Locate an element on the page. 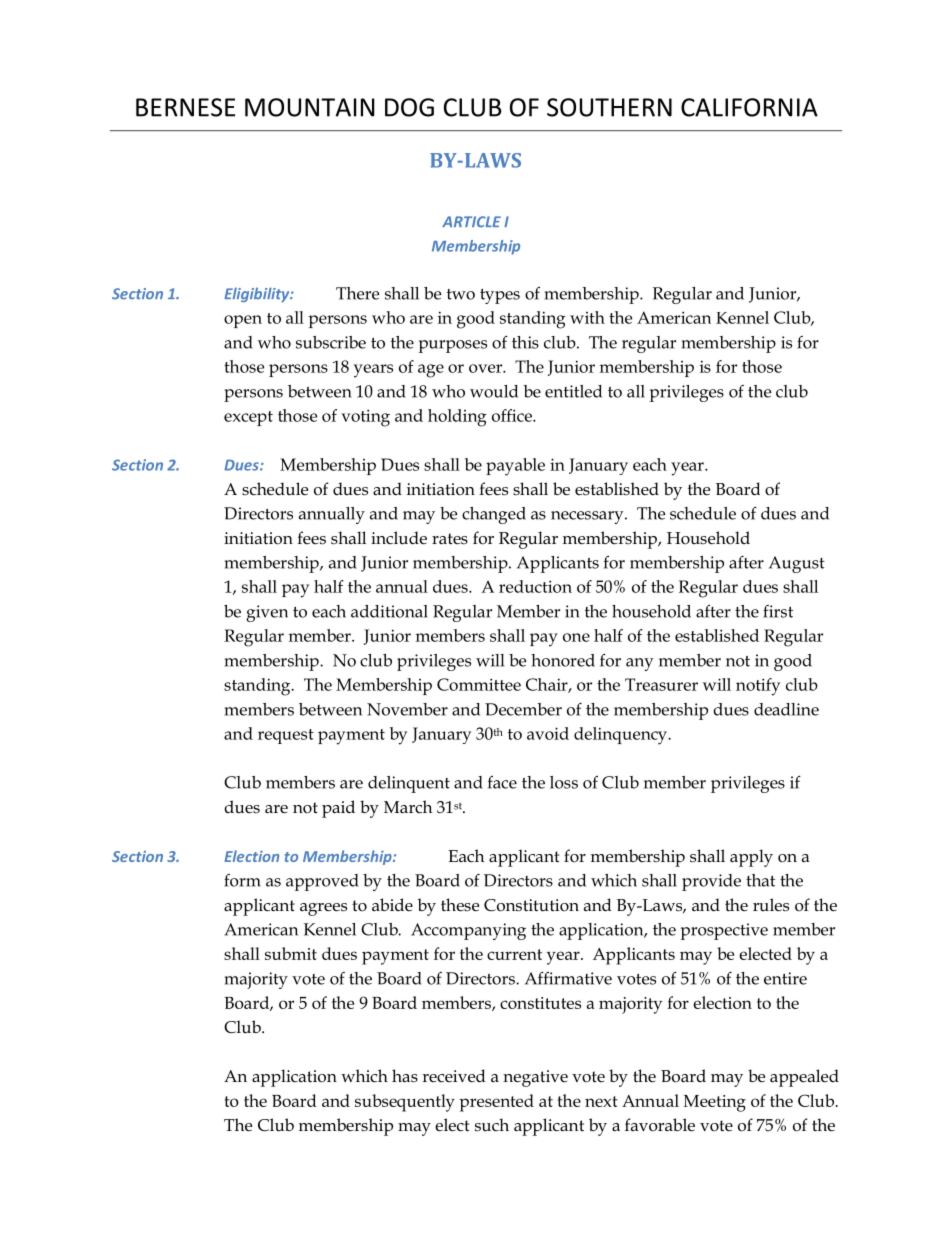  CALIFORNIA is located at coordinates (749, 107).
